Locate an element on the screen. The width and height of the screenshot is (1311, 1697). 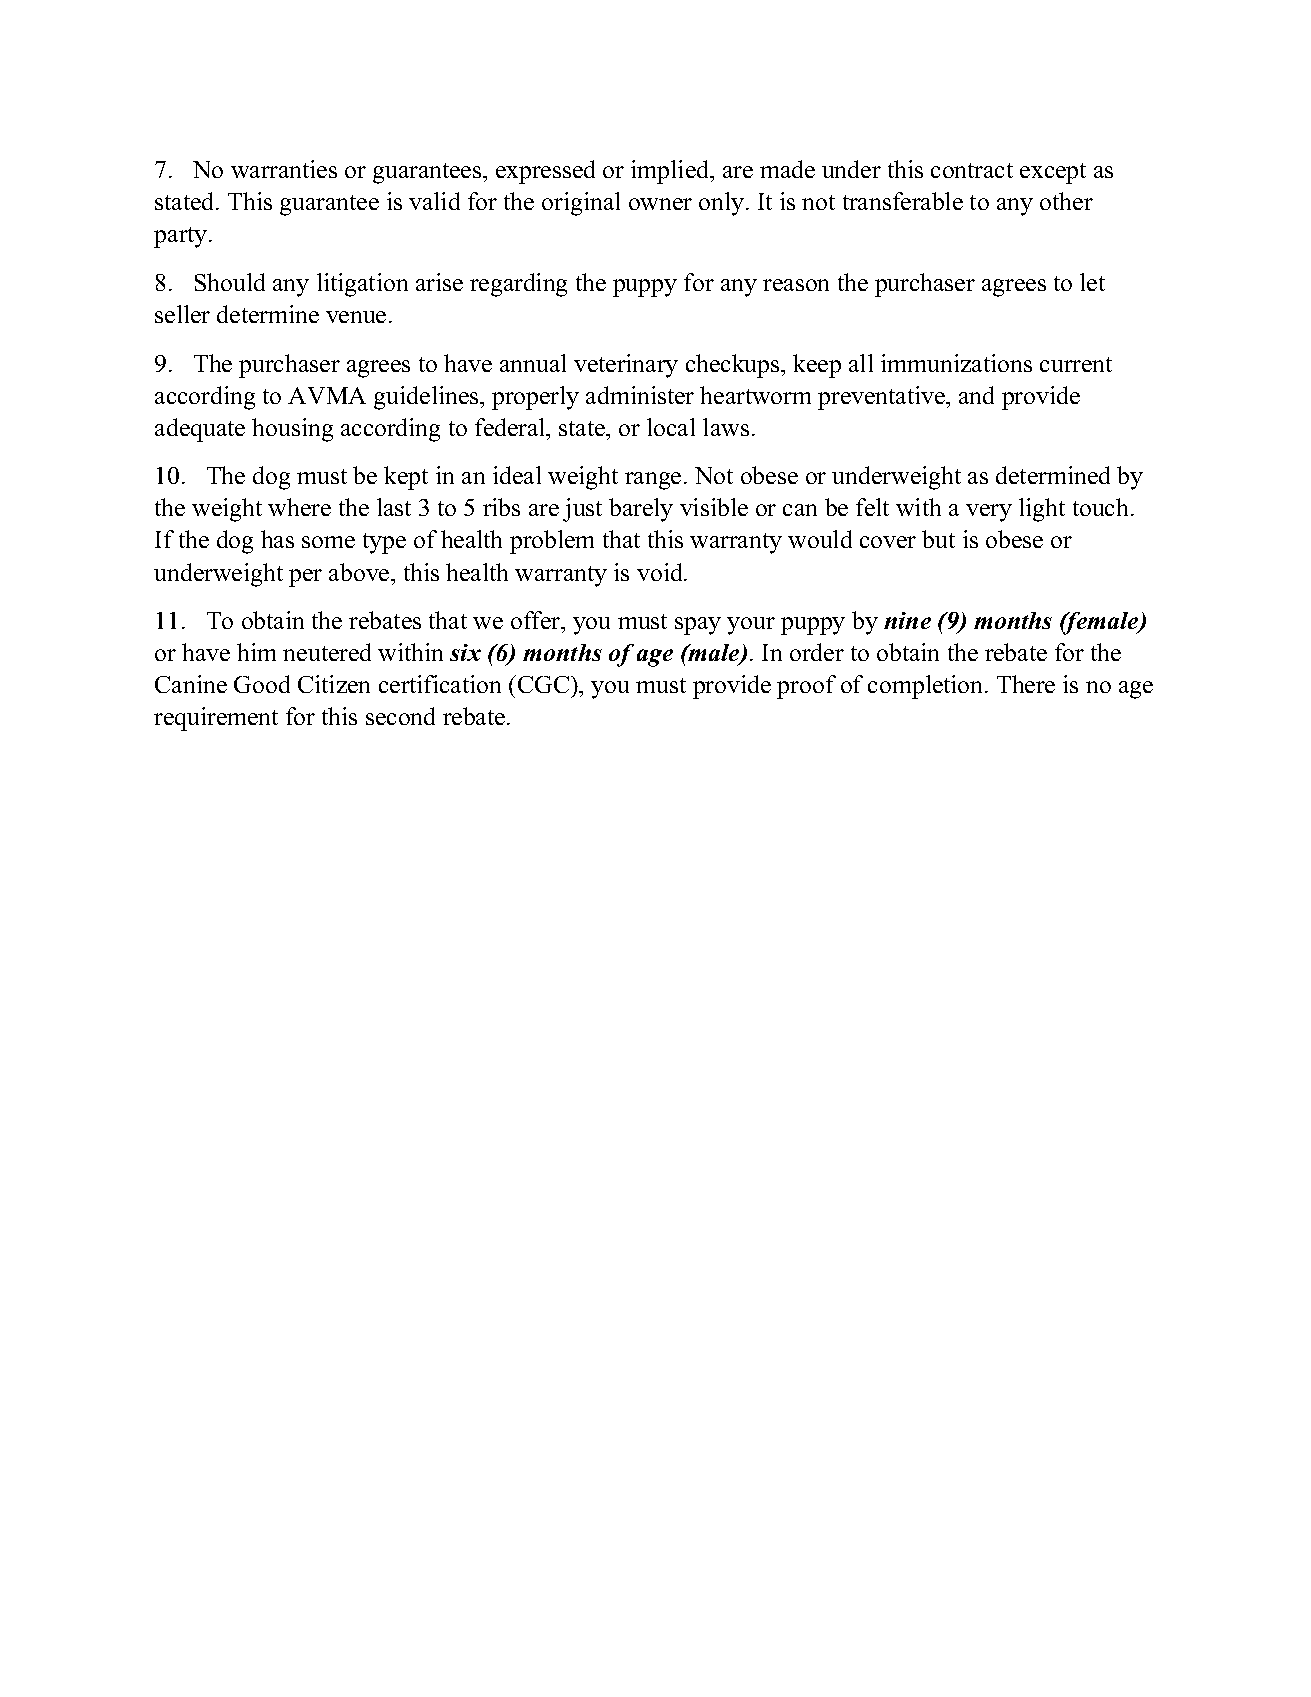
but is located at coordinates (938, 539).
